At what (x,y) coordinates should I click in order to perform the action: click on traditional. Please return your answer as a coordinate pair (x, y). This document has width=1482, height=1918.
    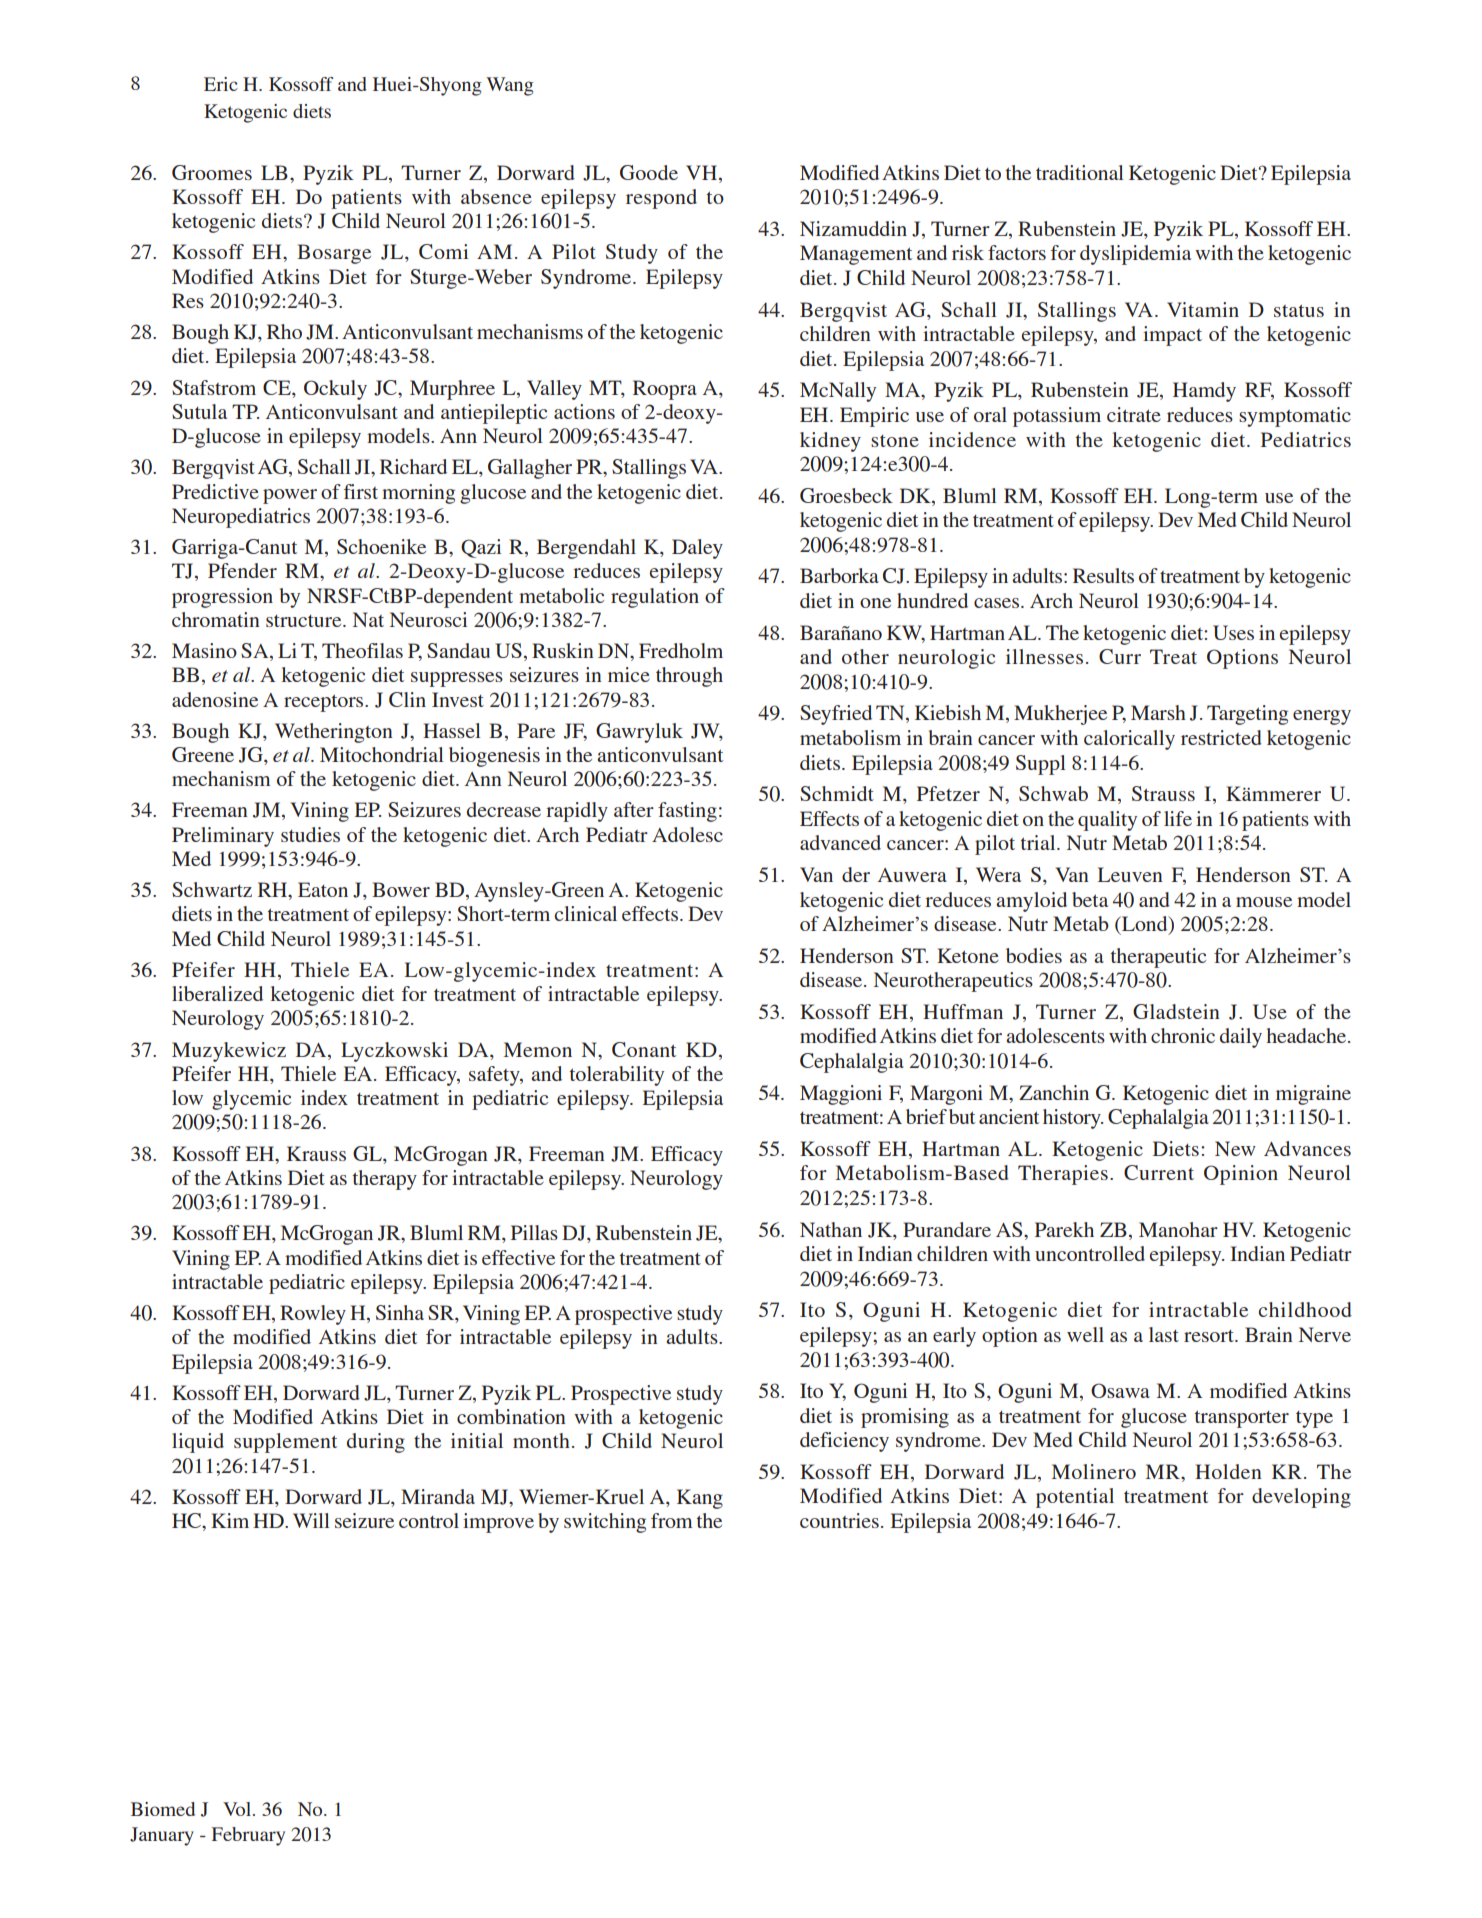
    Looking at the image, I should click on (1080, 172).
